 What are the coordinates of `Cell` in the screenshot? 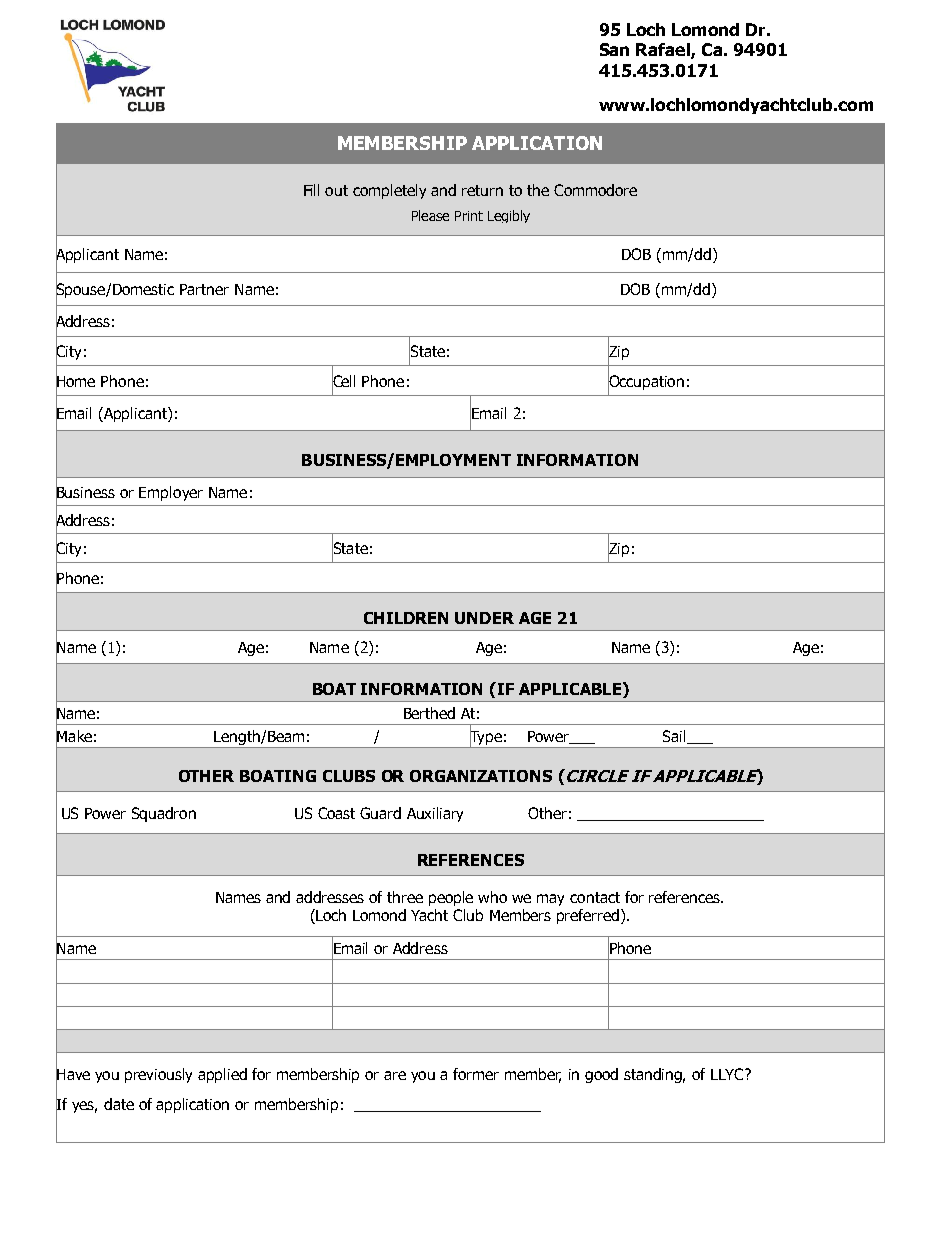 It's located at (343, 380).
